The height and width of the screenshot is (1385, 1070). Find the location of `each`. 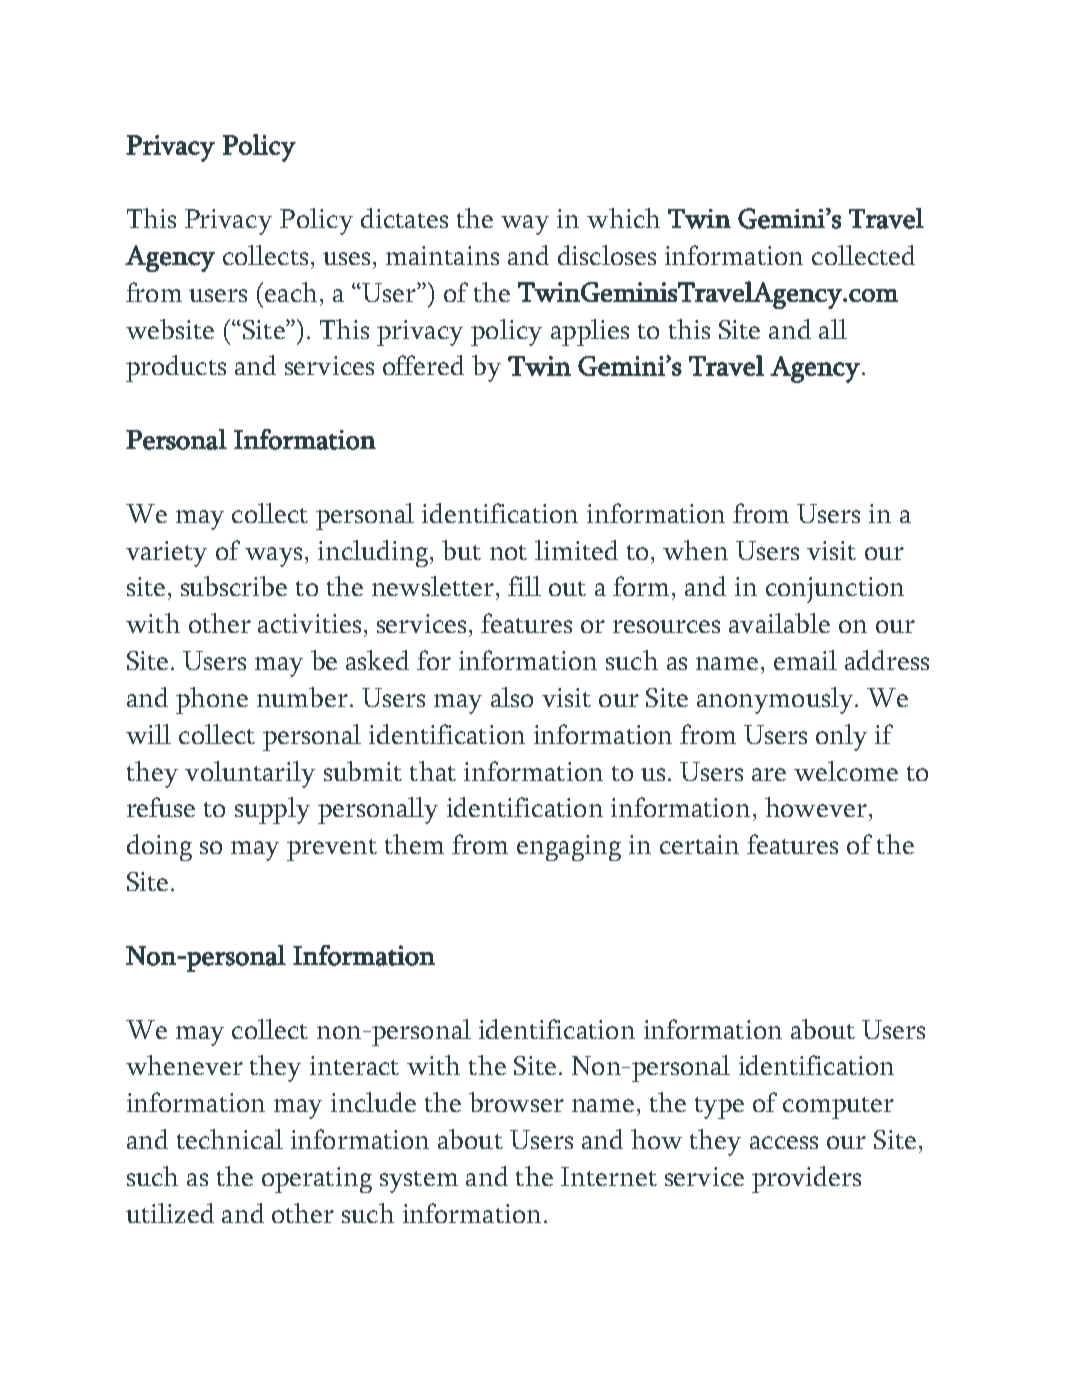

each is located at coordinates (291, 292).
